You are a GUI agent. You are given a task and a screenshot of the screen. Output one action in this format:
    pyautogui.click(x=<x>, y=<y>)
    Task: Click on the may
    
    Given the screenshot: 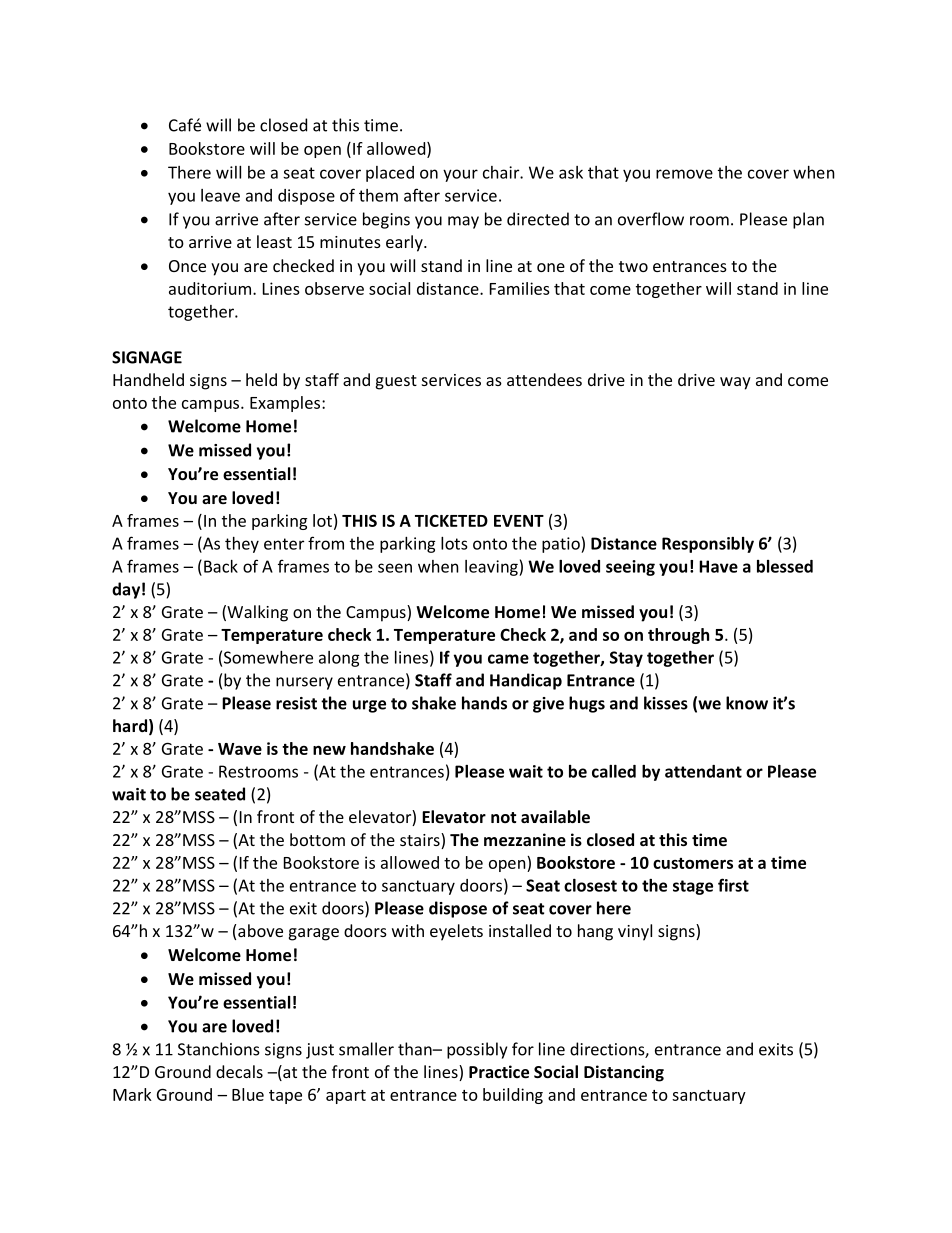 What is the action you would take?
    pyautogui.click(x=463, y=222)
